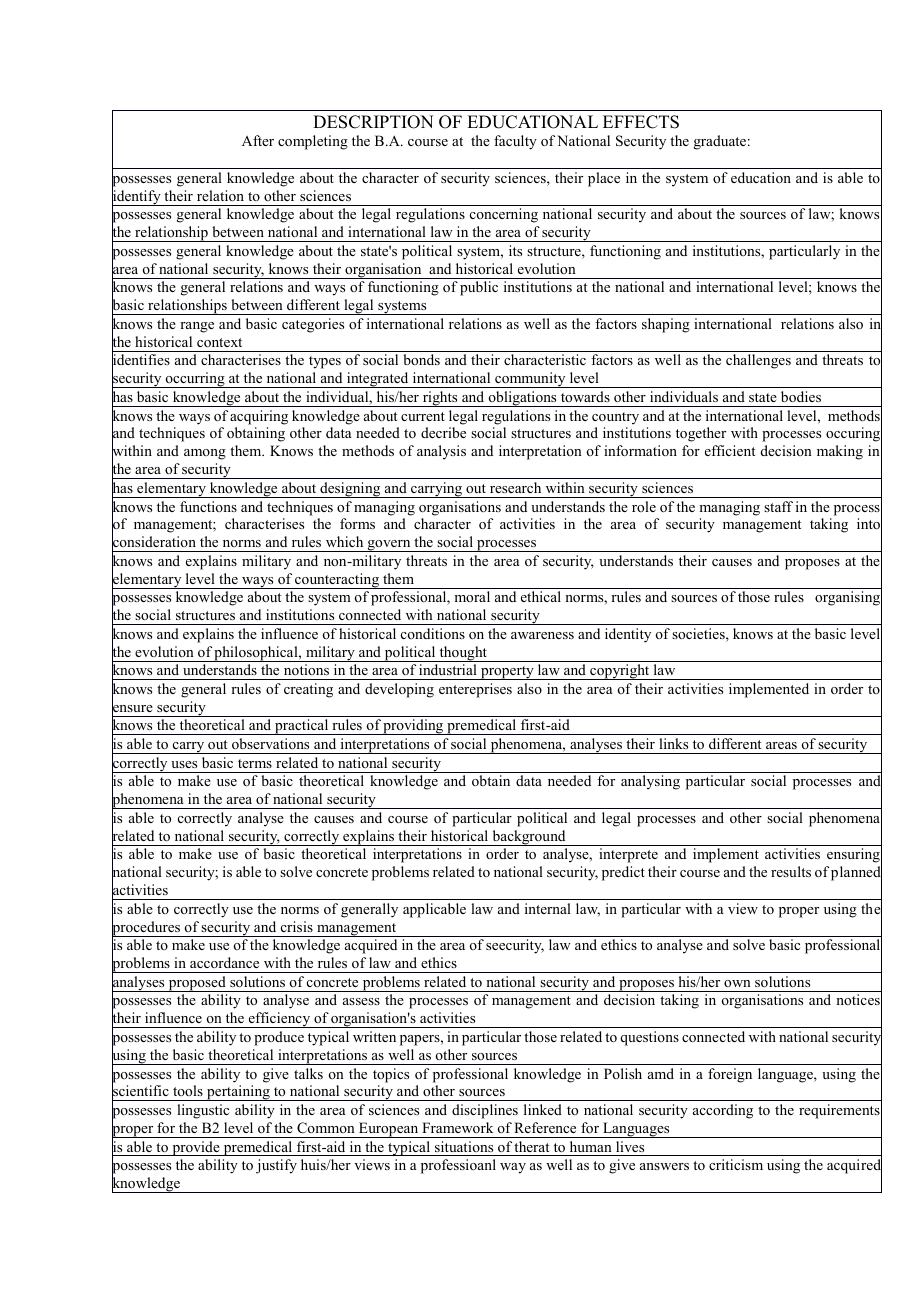  I want to click on criticism, so click(736, 1164).
